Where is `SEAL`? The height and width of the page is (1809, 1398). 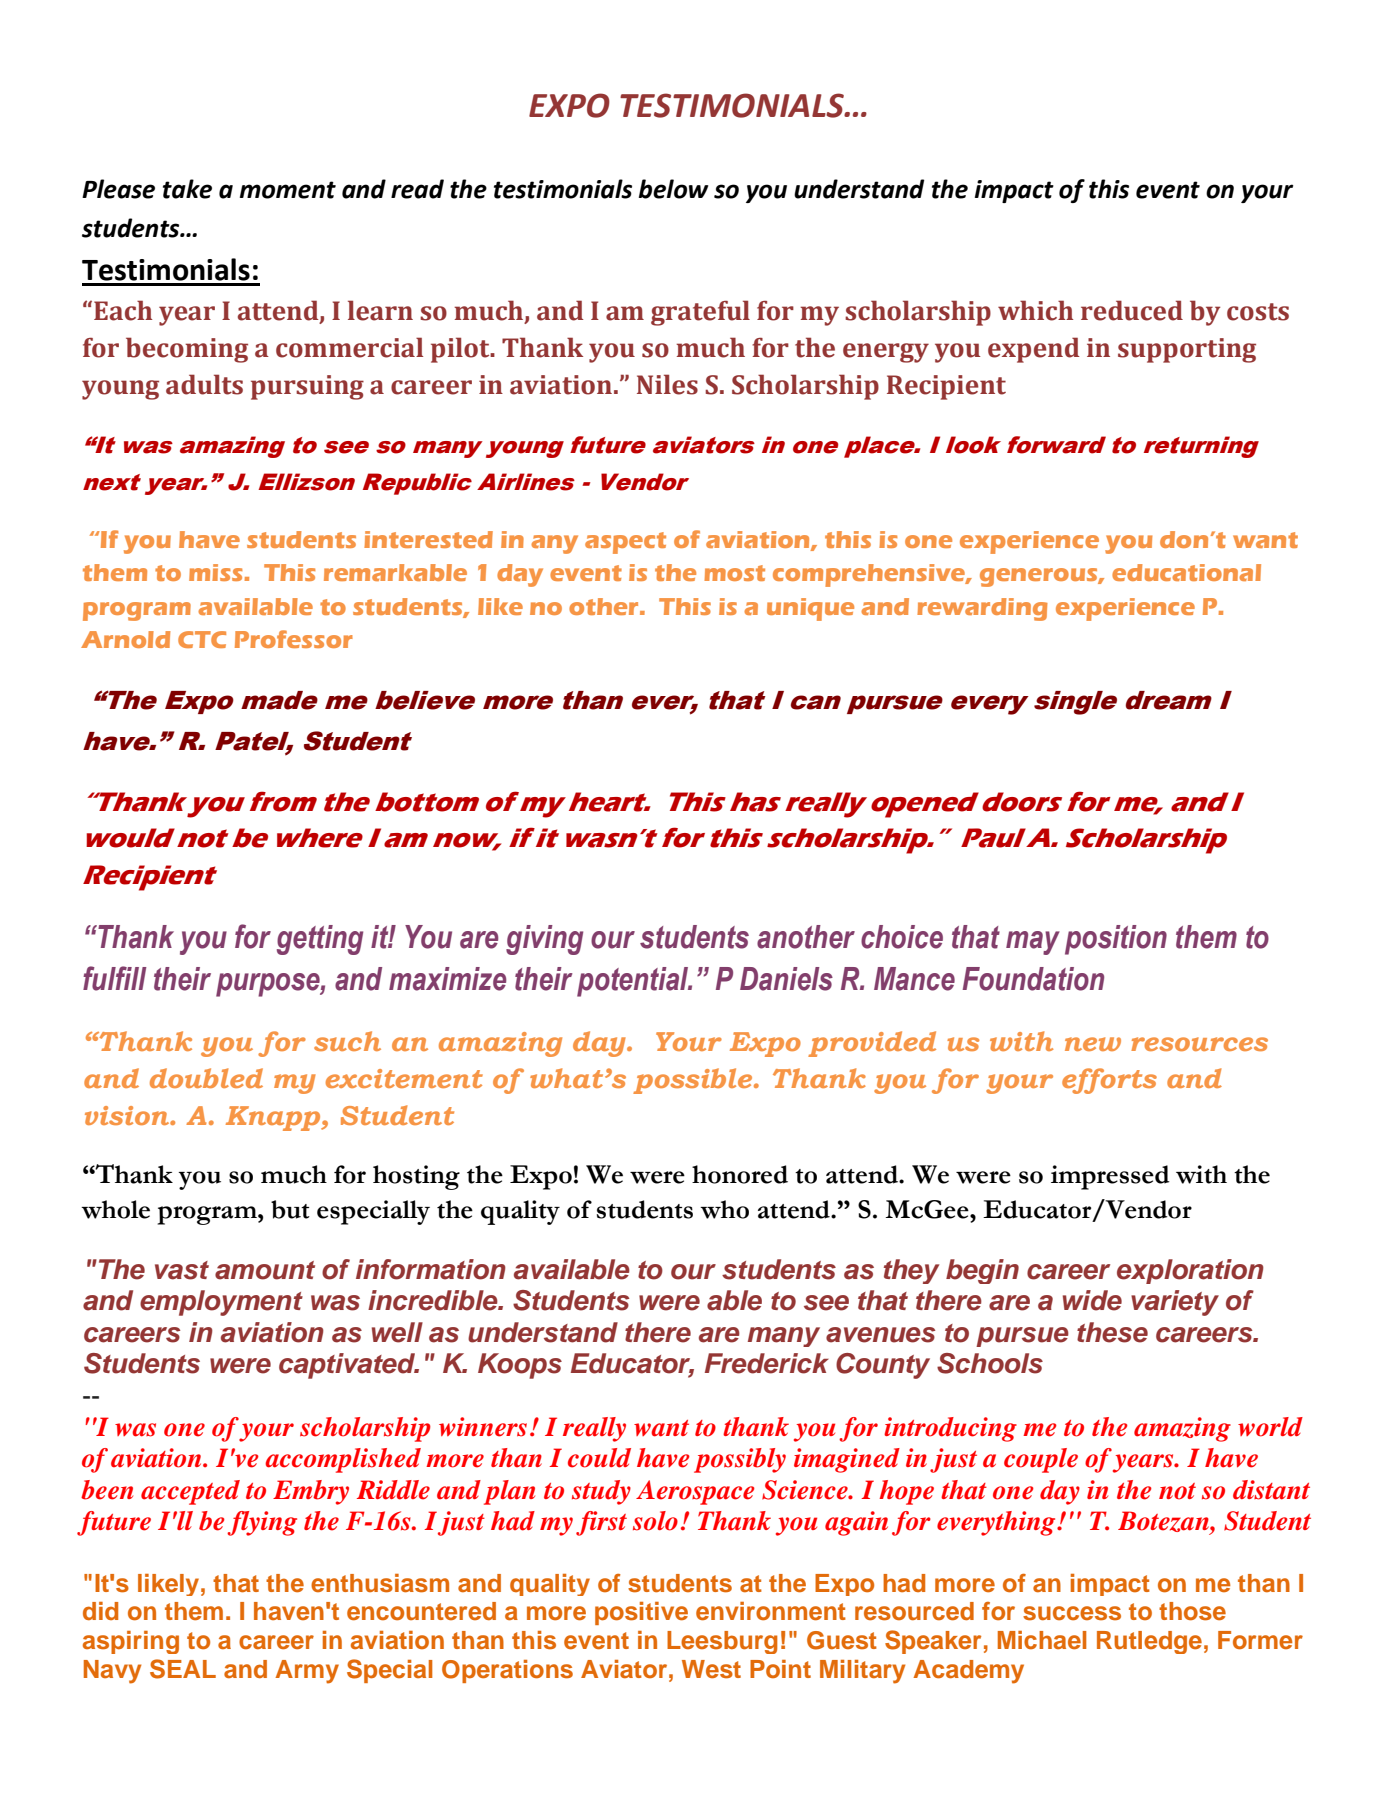
SEAL is located at coordinates (183, 1669).
